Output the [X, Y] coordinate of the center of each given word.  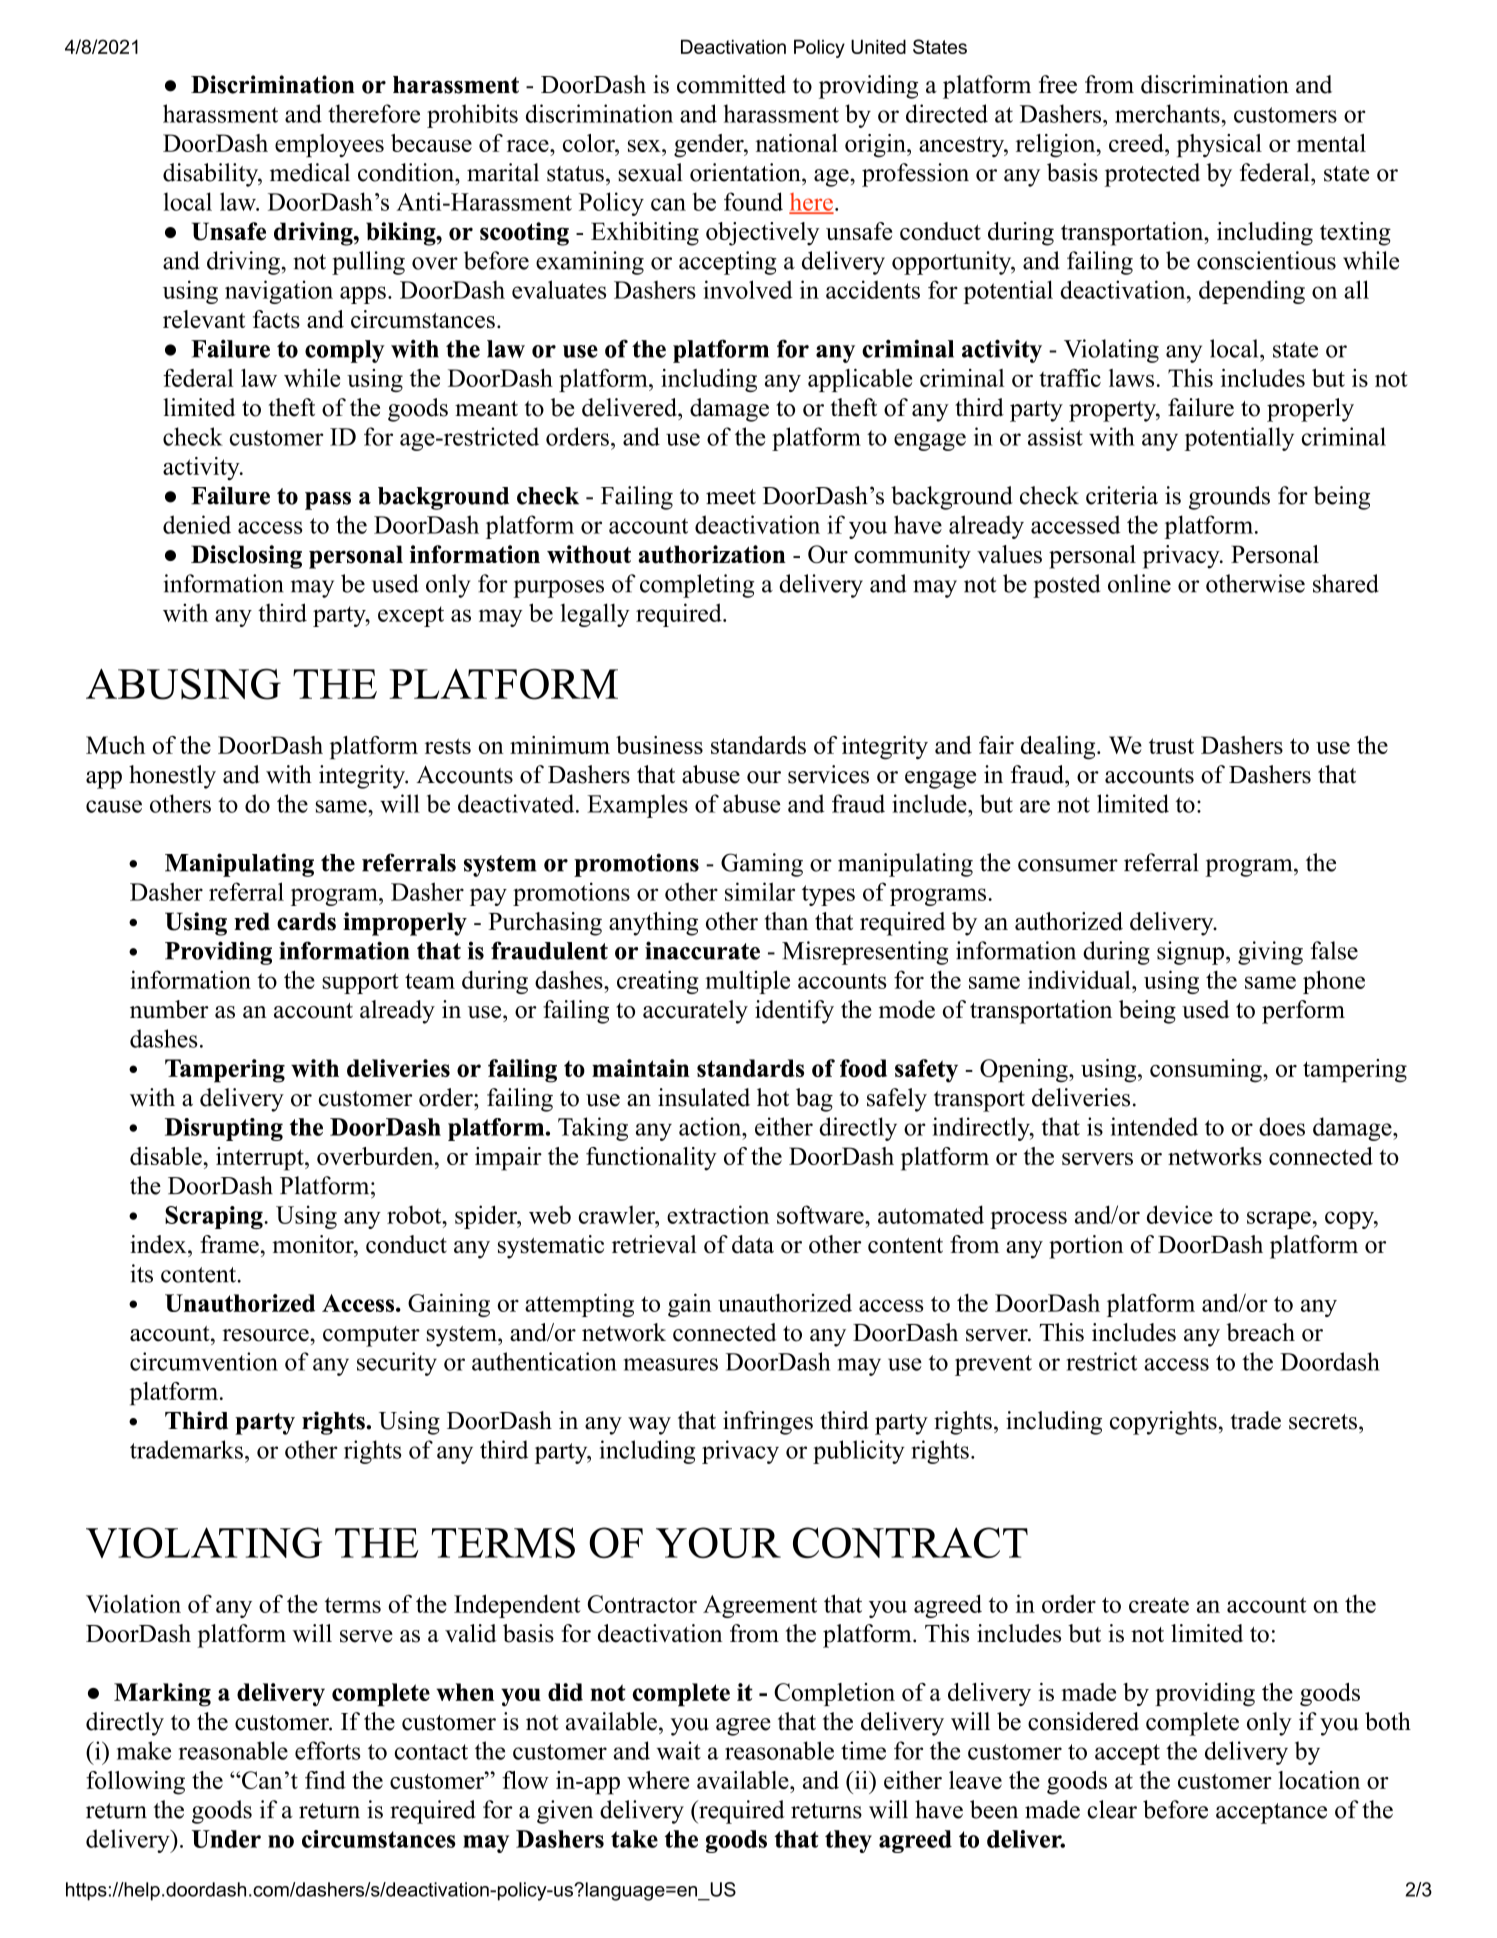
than [786, 921]
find [325, 1780]
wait [679, 1750]
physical [1219, 146]
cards [306, 921]
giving [1270, 953]
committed [731, 84]
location [1319, 1780]
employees [329, 146]
